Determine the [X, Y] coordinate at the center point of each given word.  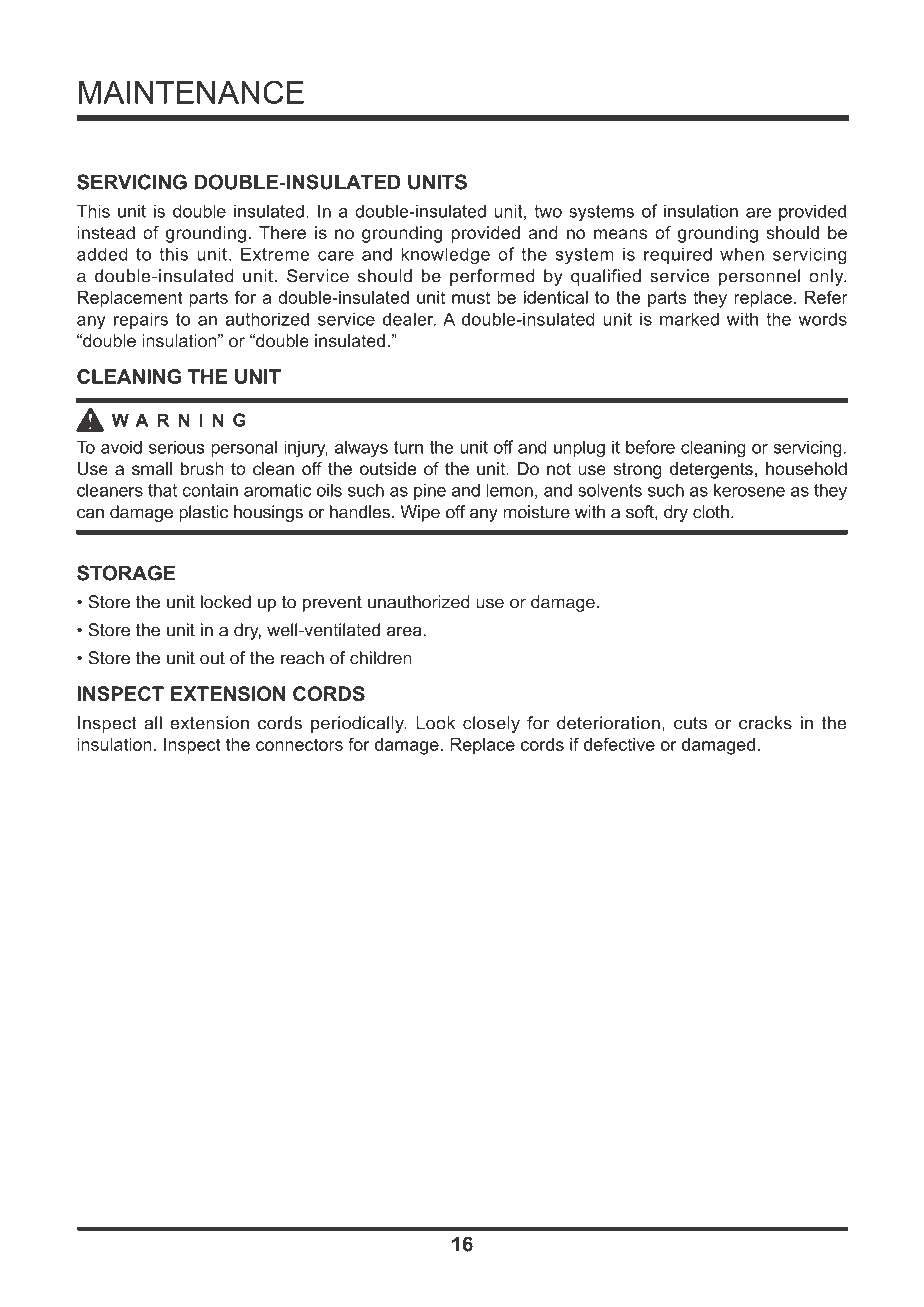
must [471, 297]
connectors [299, 744]
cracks [765, 723]
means [620, 234]
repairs [141, 320]
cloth [711, 512]
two [548, 211]
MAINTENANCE [191, 92]
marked [689, 319]
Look [435, 723]
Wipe [420, 513]
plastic [203, 513]
